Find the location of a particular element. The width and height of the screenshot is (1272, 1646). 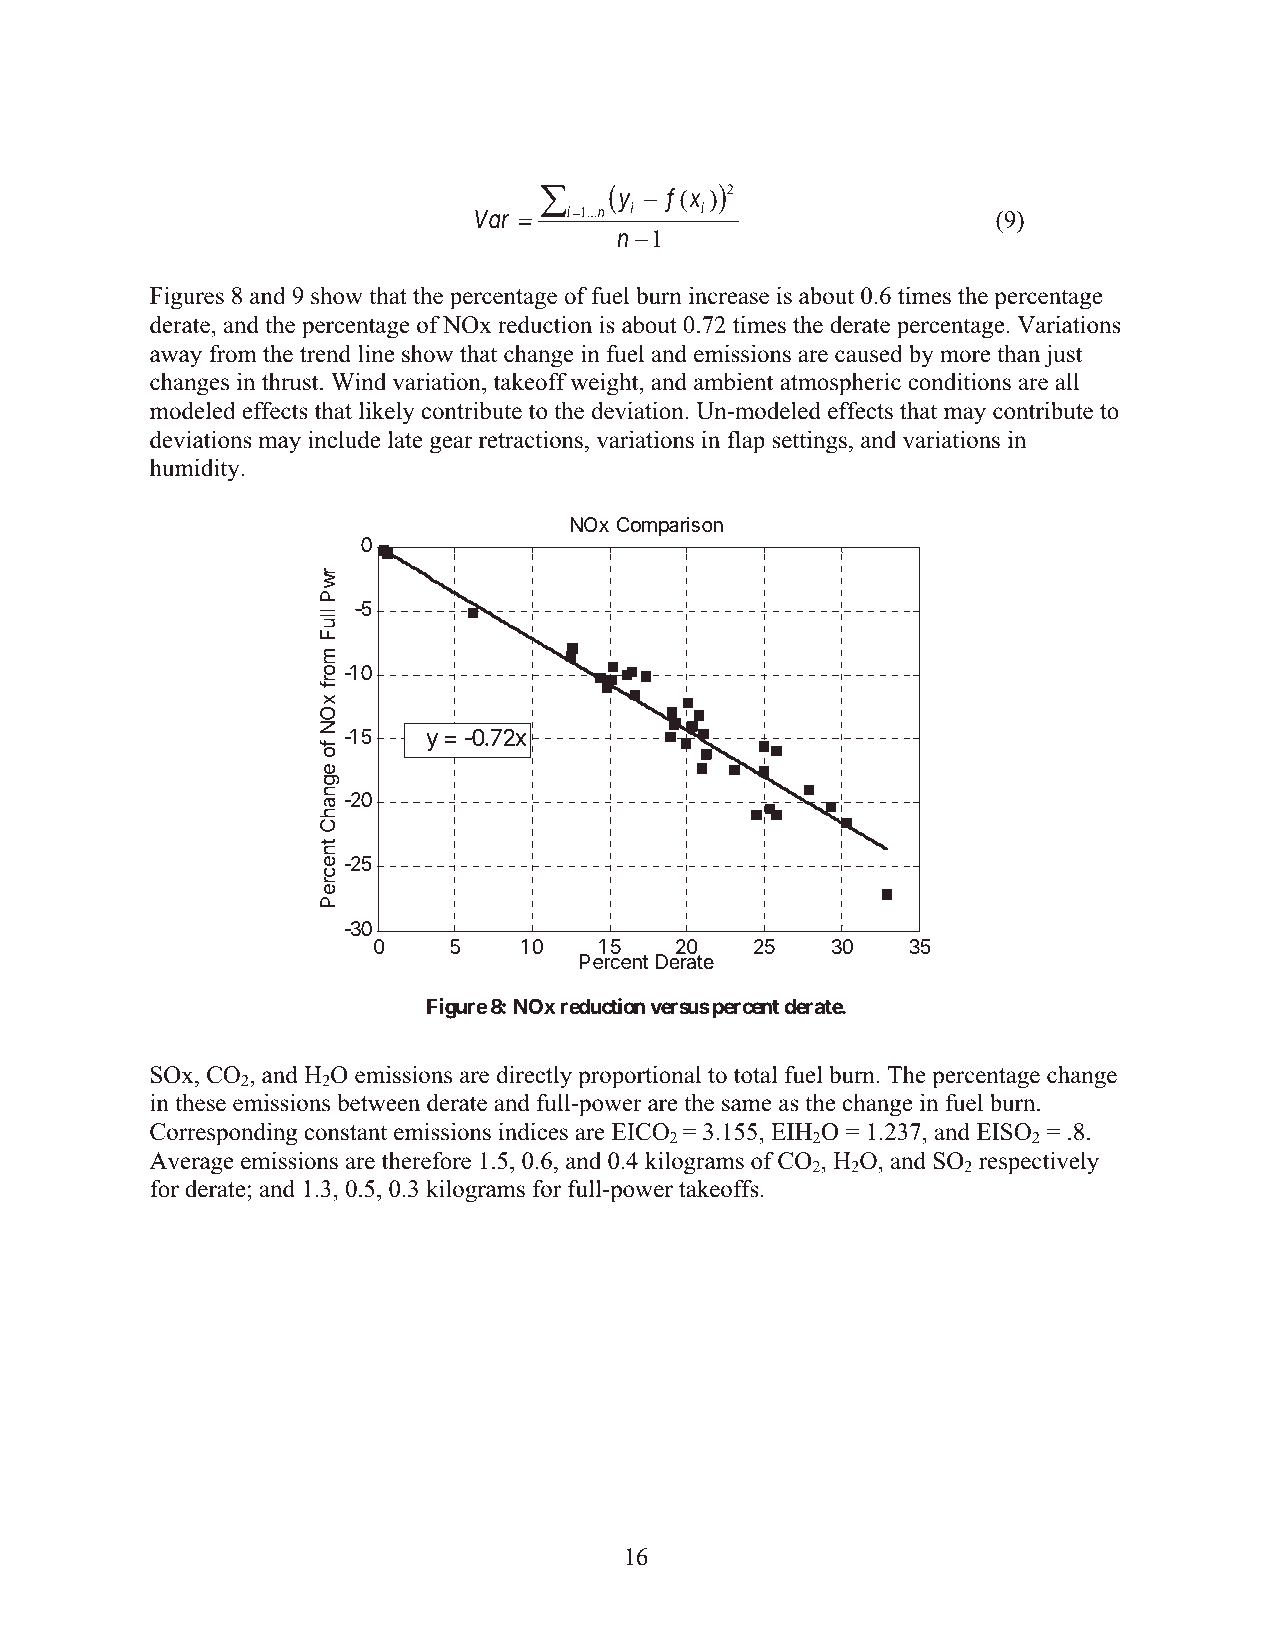

Comparison is located at coordinates (670, 526).
